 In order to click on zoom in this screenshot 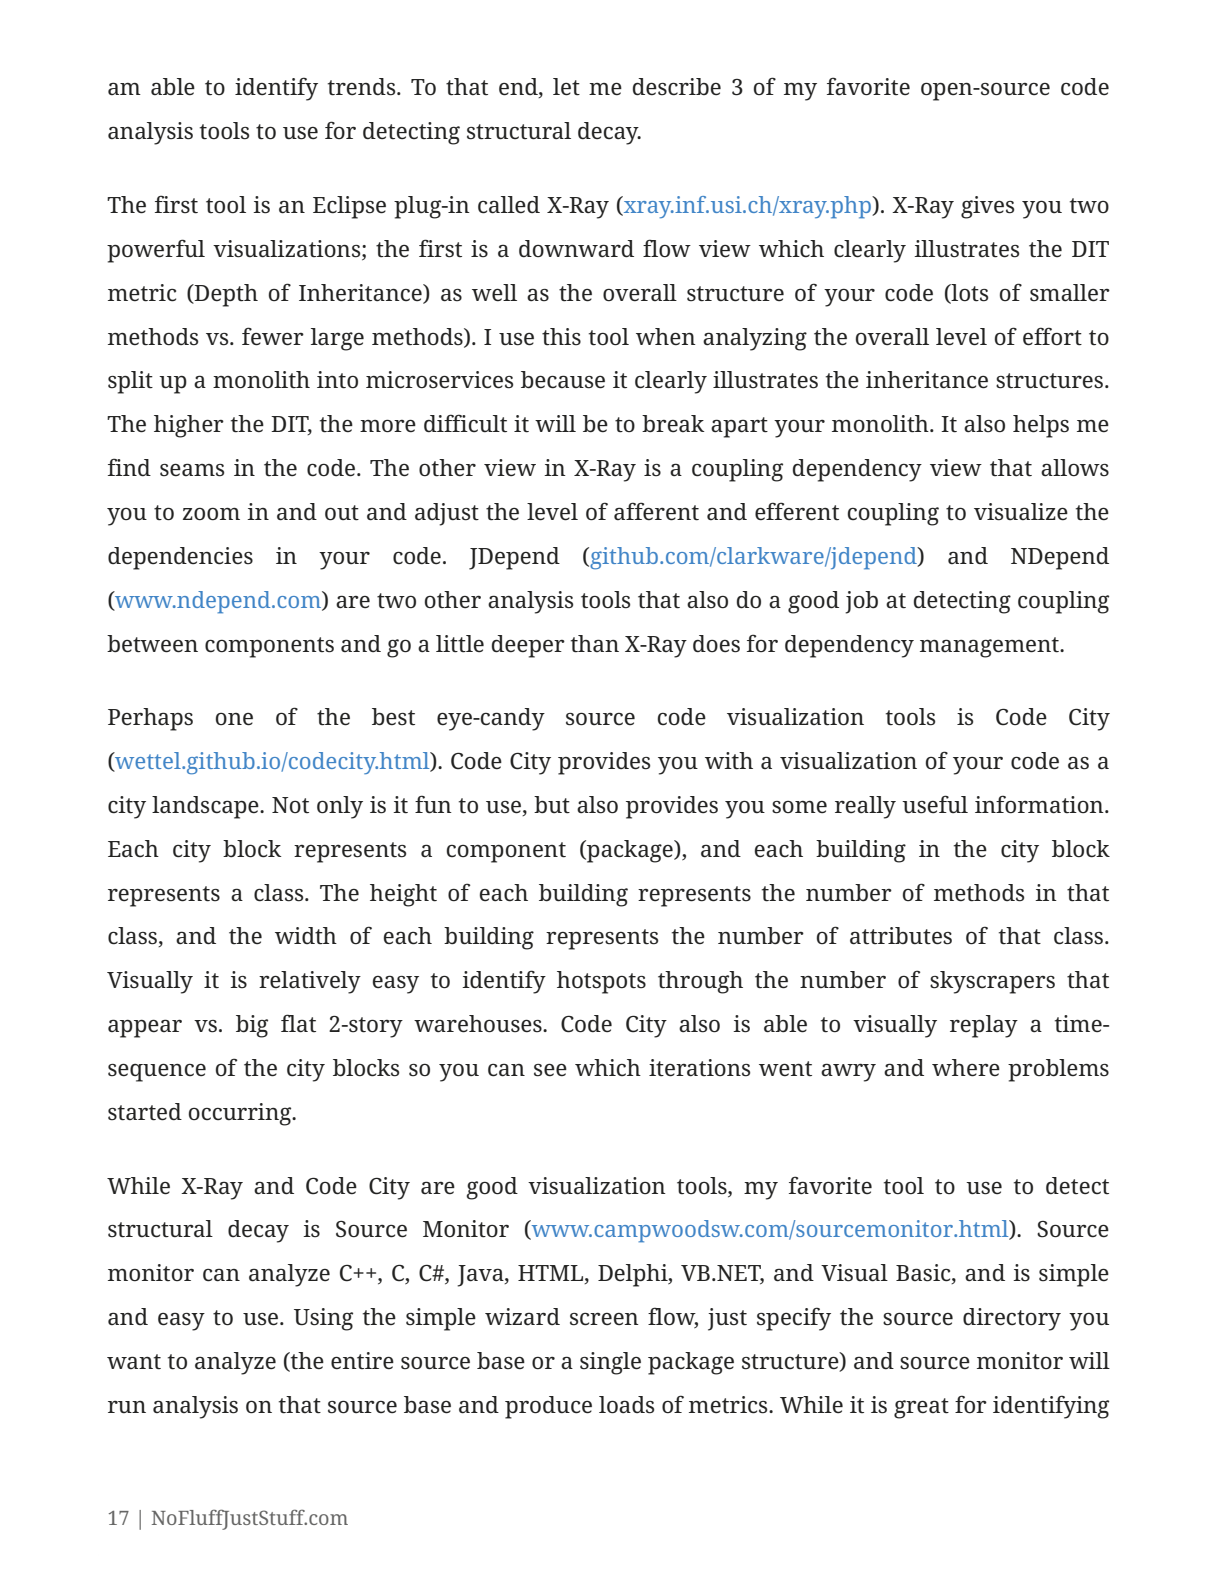, I will do `click(211, 514)`.
